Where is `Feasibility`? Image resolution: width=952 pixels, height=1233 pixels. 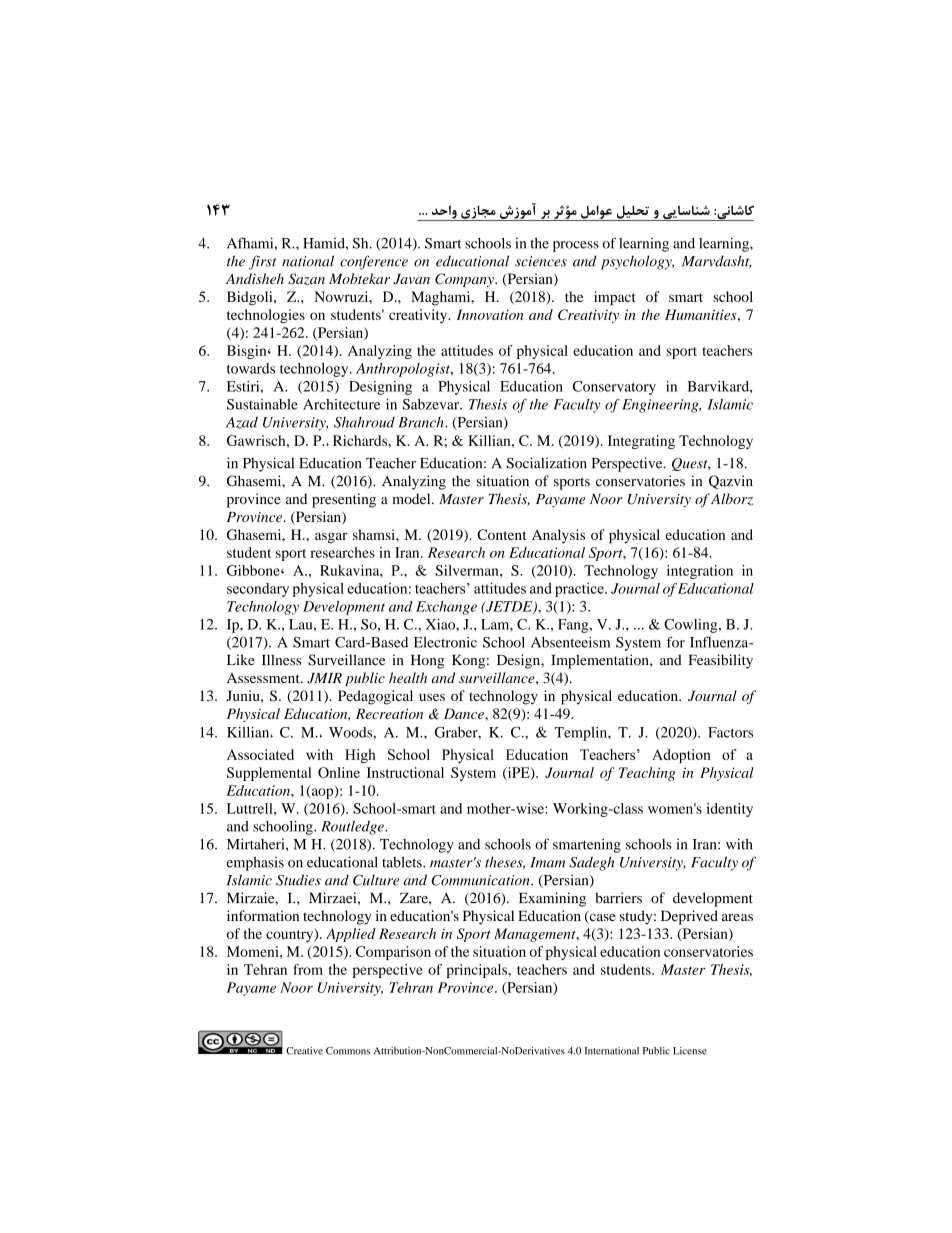 Feasibility is located at coordinates (721, 661).
